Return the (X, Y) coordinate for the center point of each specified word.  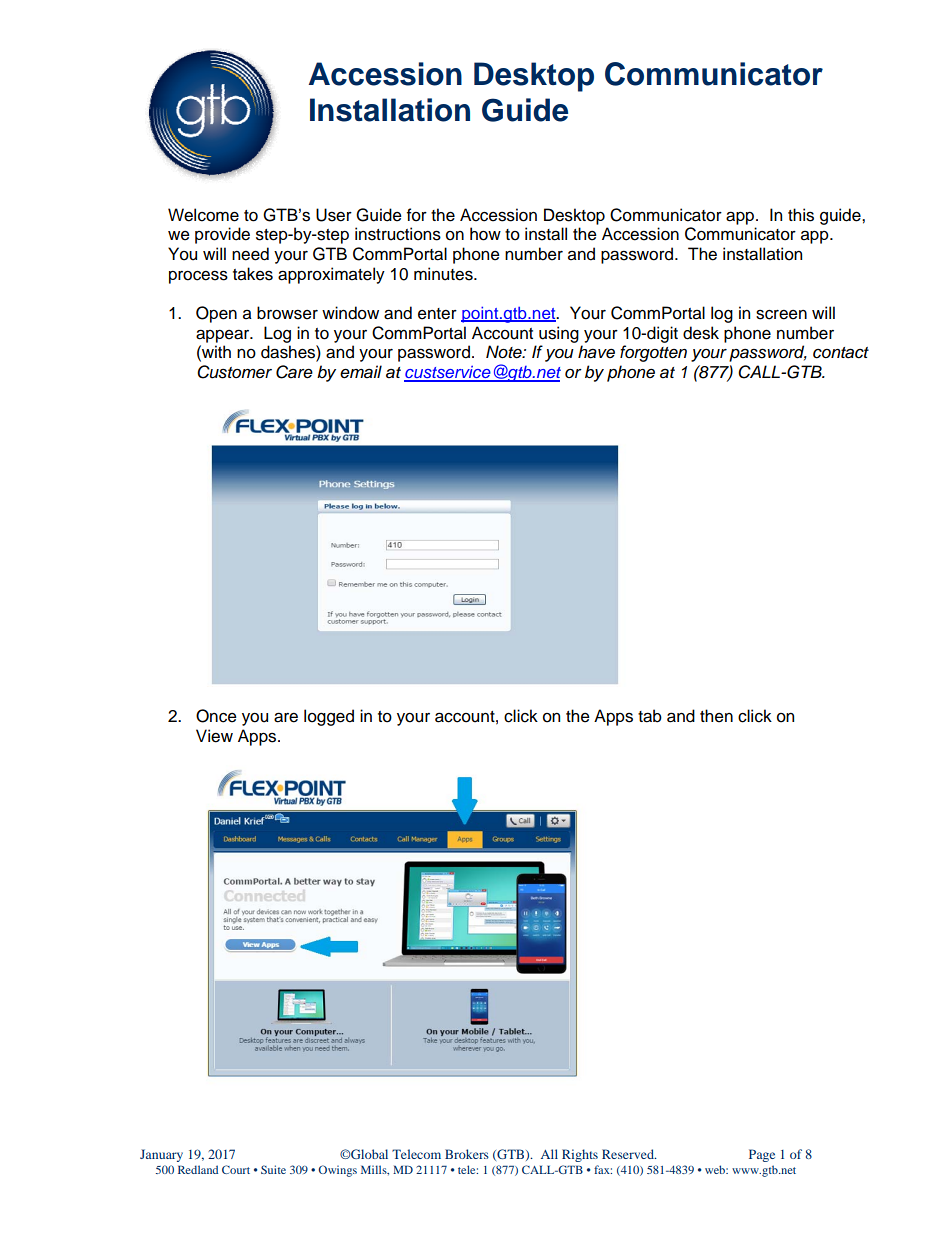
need (250, 254)
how (485, 234)
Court (236, 1169)
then (716, 716)
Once (216, 716)
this (801, 215)
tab (650, 716)
